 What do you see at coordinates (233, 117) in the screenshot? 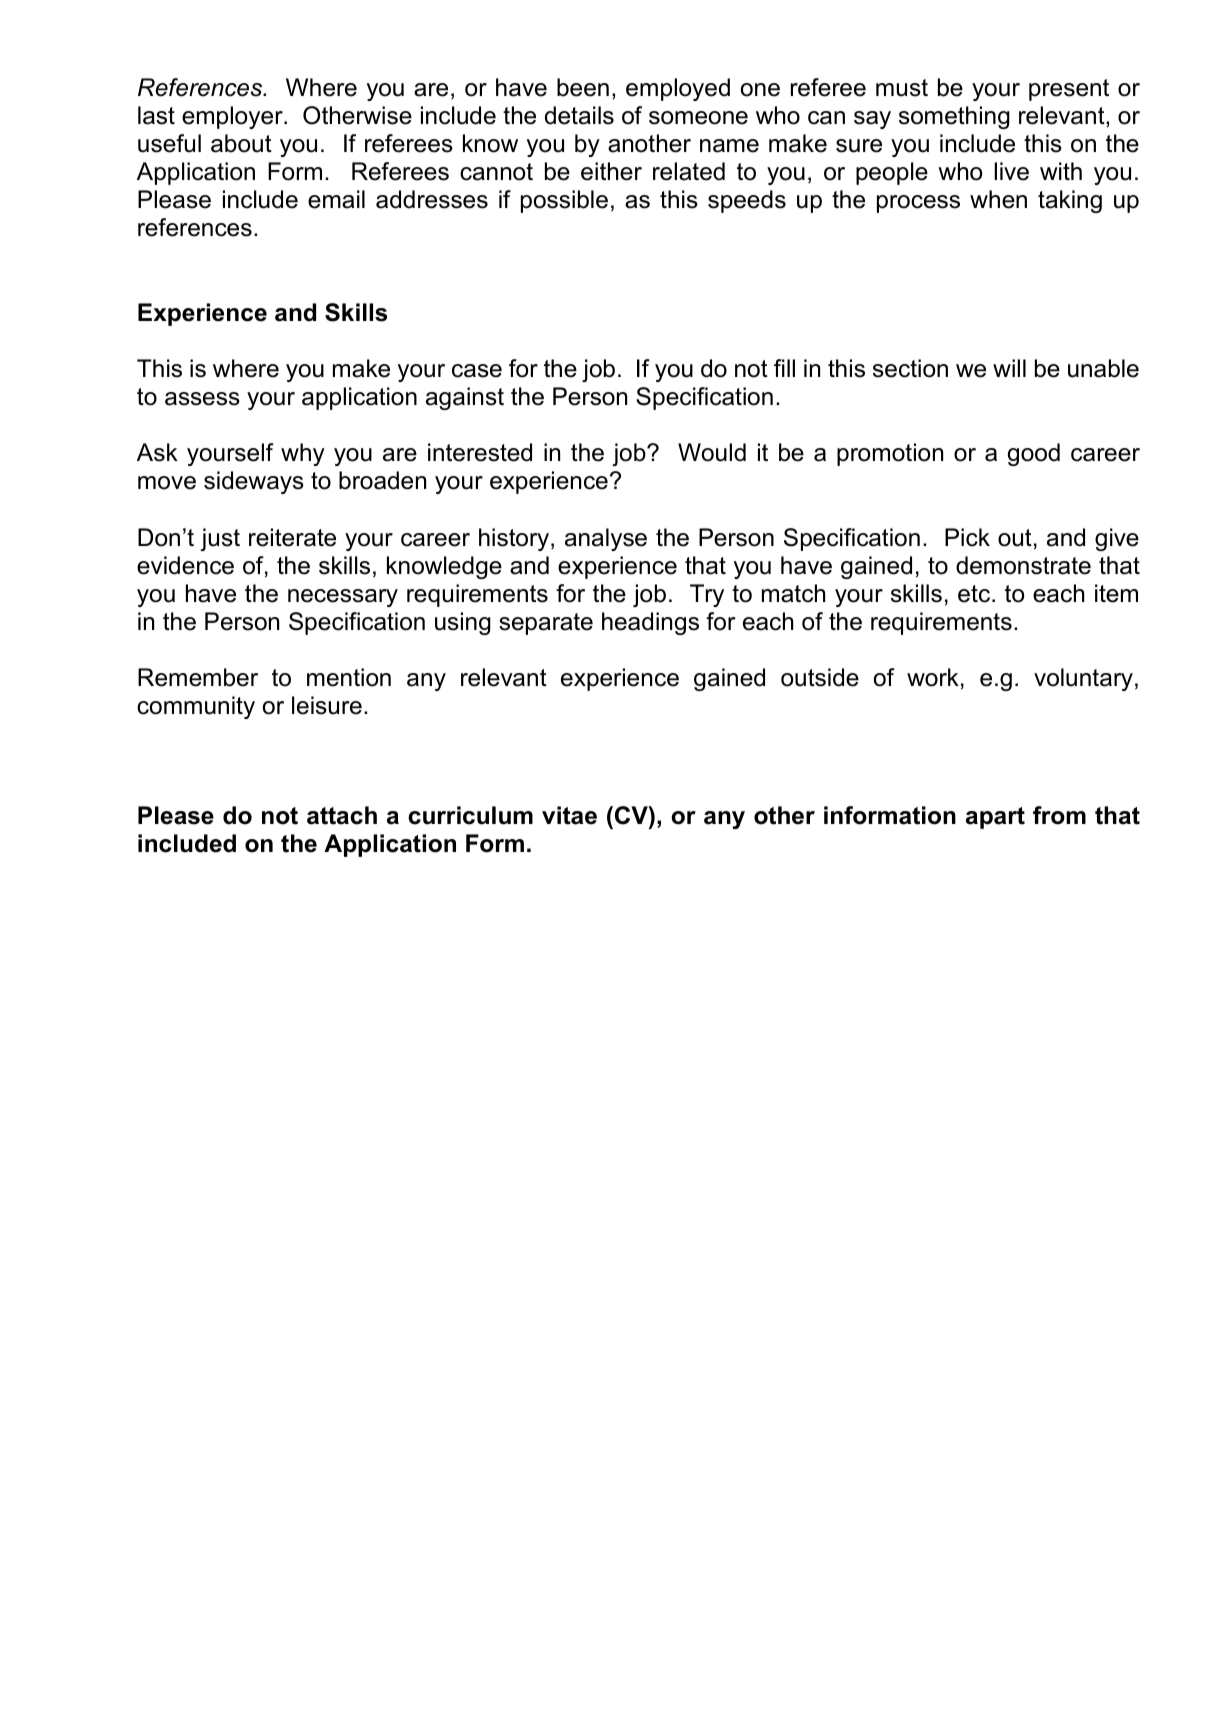
I see `employer` at bounding box center [233, 117].
